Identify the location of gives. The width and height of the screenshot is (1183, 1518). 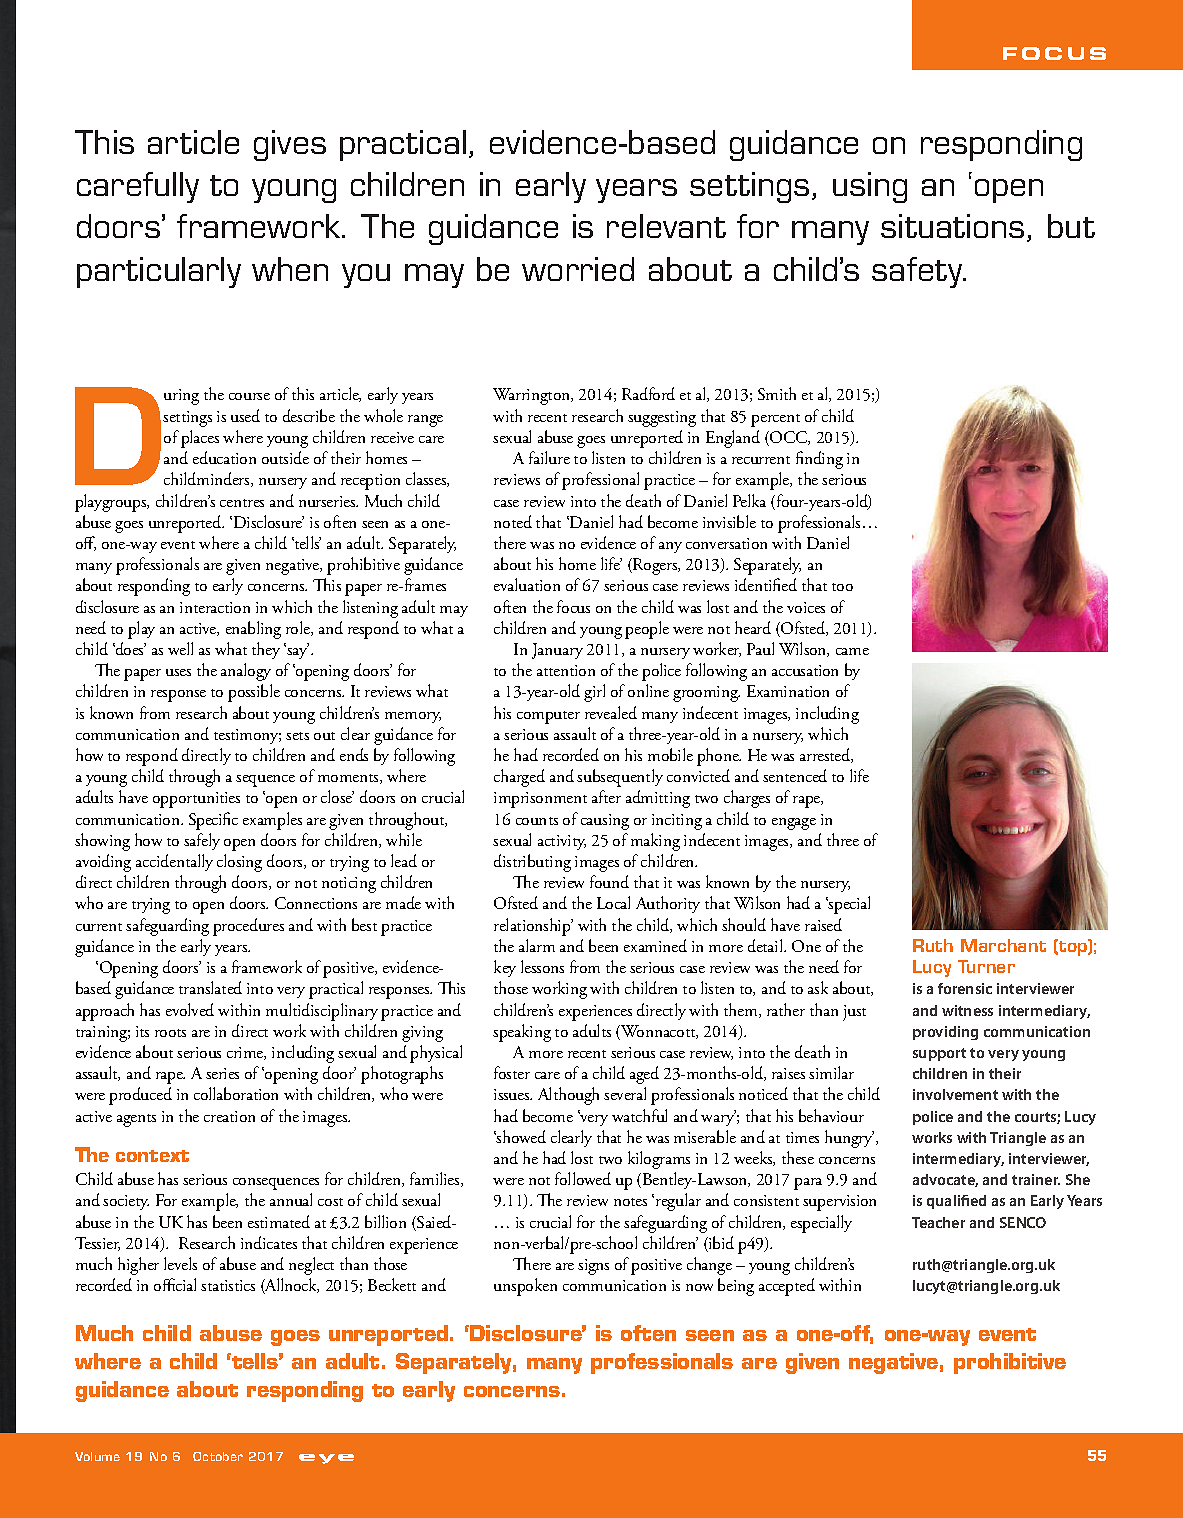
(290, 145).
